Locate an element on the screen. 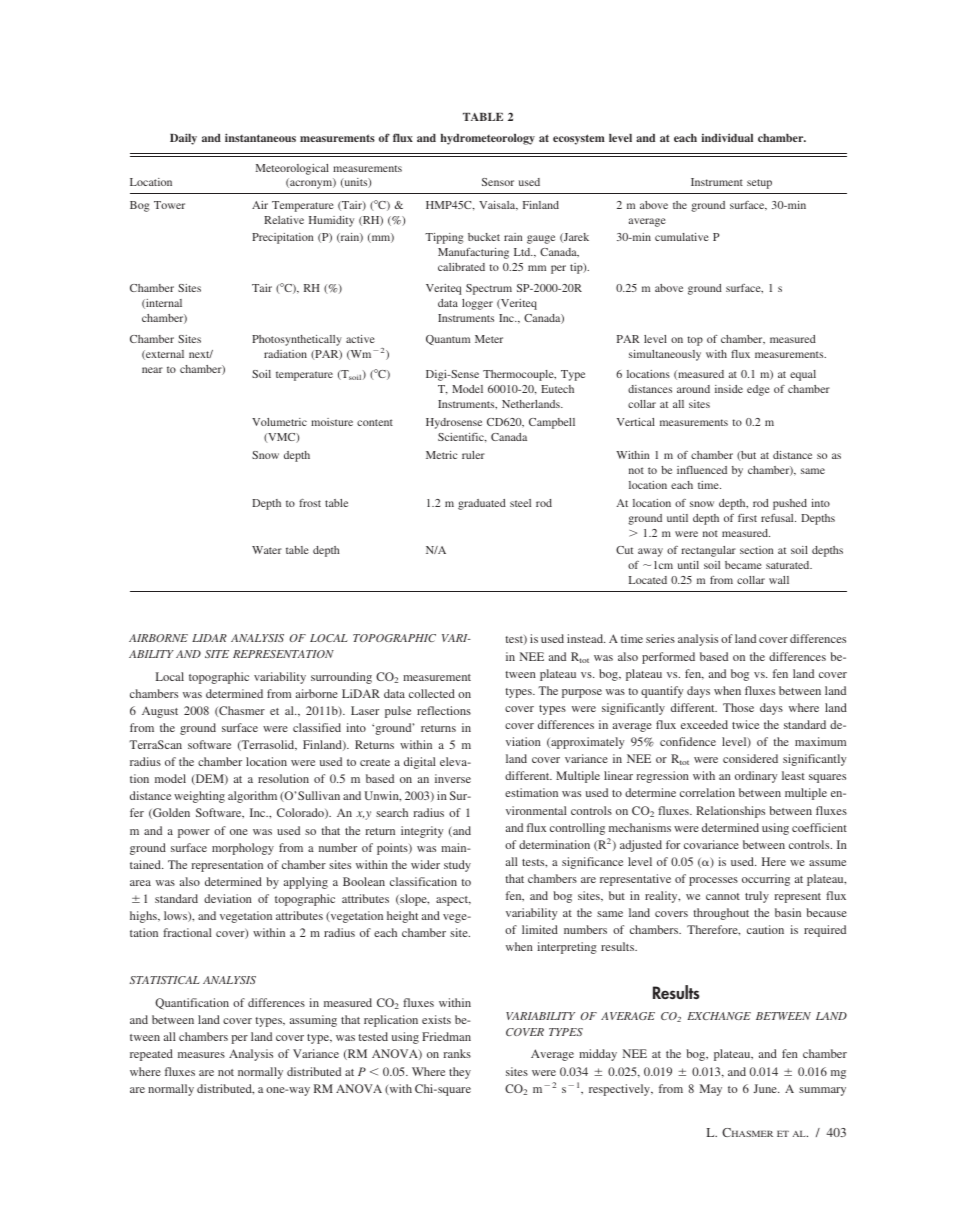 The width and height of the screenshot is (974, 1232). wall is located at coordinates (779, 580).
